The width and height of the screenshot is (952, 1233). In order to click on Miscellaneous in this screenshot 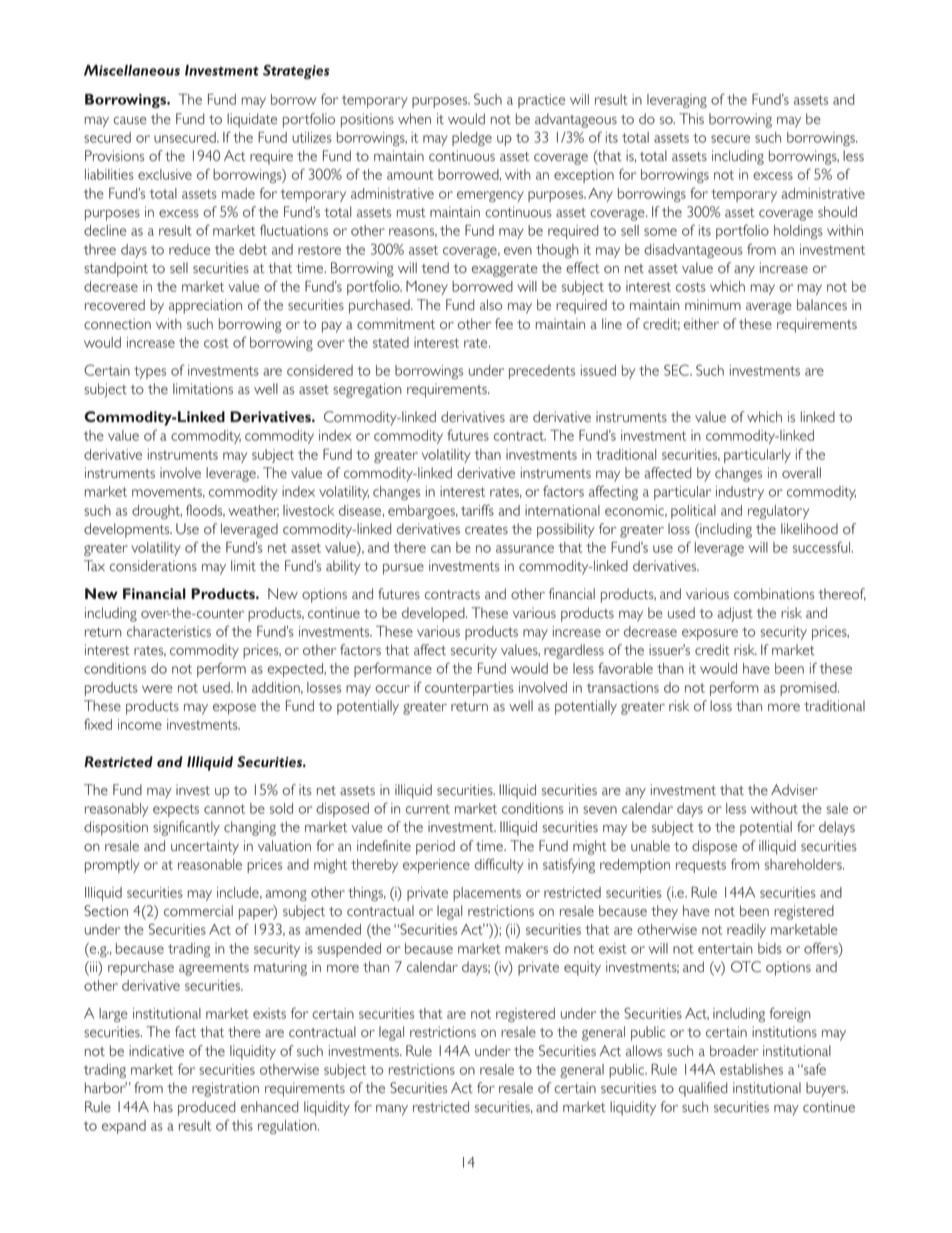, I will do `click(132, 70)`.
